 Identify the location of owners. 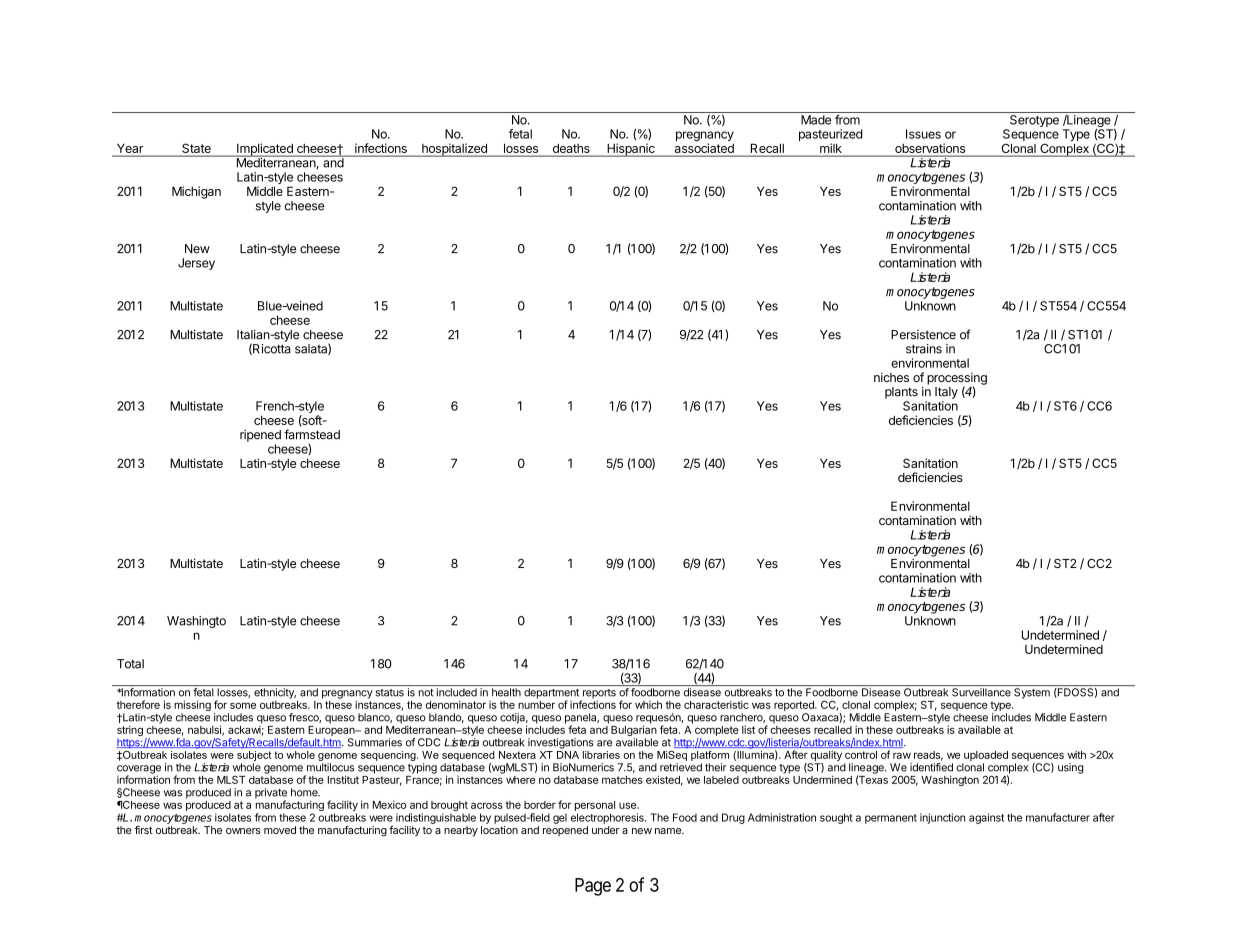
(243, 831).
